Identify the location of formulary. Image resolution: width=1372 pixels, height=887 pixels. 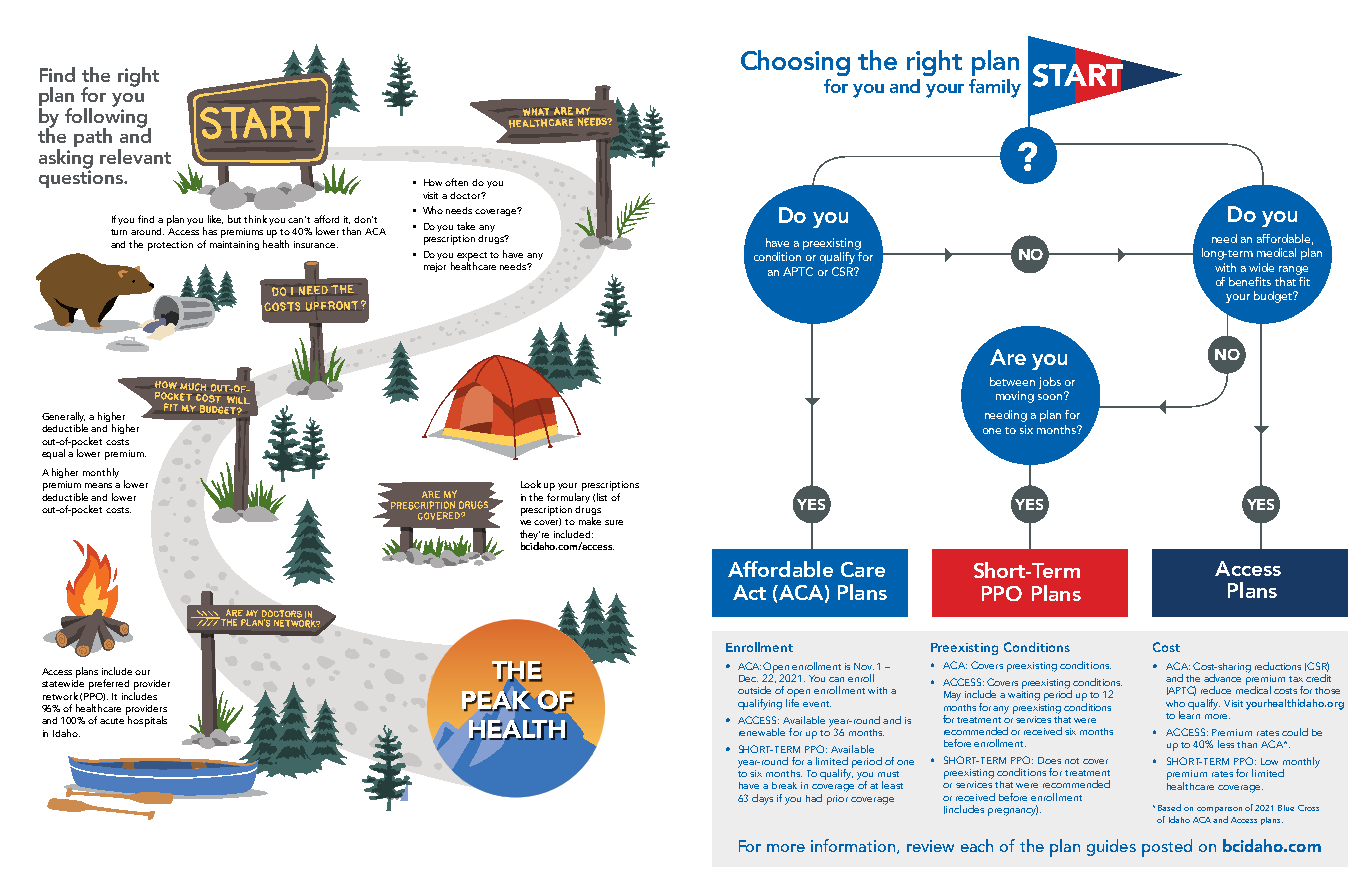
(568, 496).
